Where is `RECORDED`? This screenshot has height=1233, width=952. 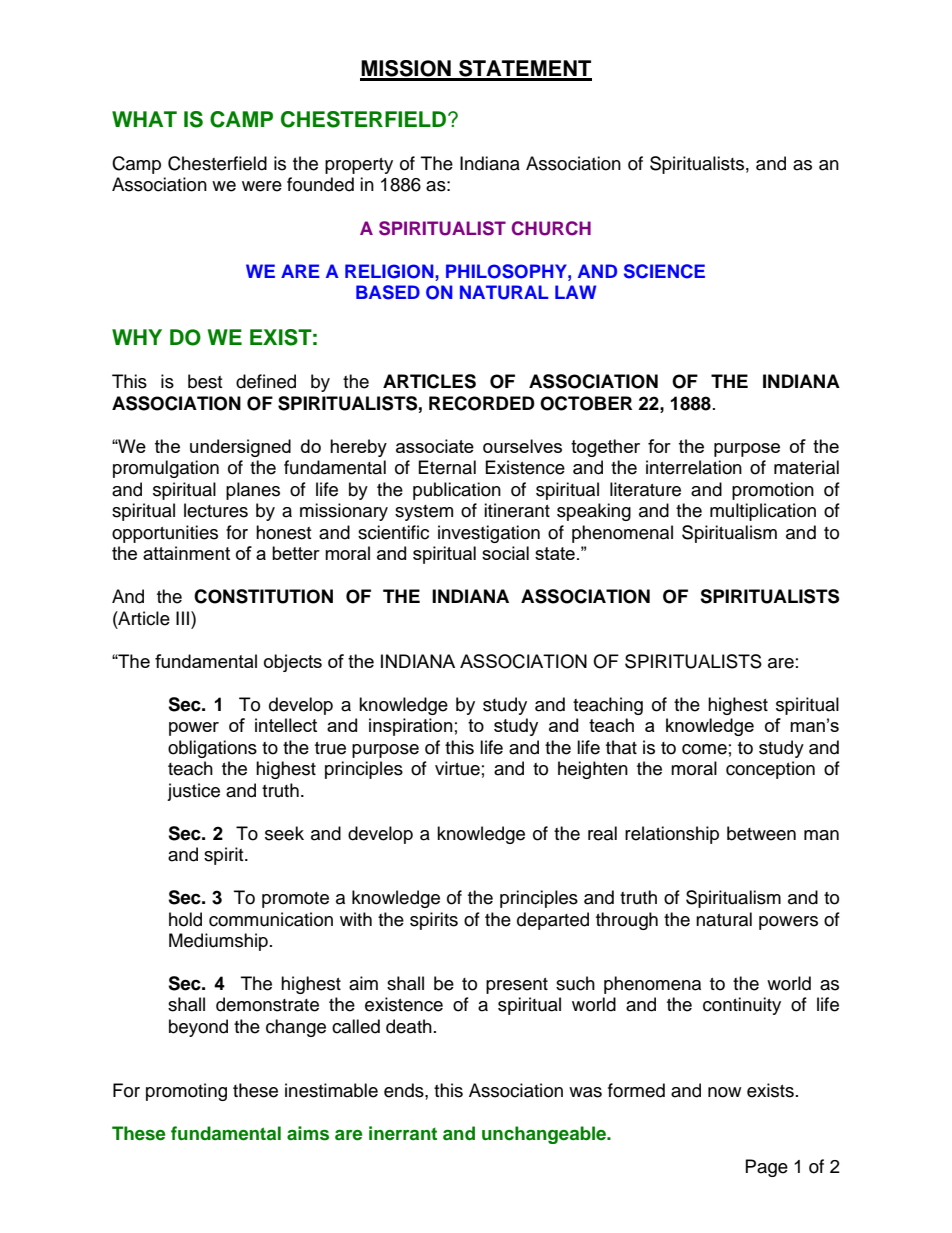
RECORDED is located at coordinates (482, 403).
